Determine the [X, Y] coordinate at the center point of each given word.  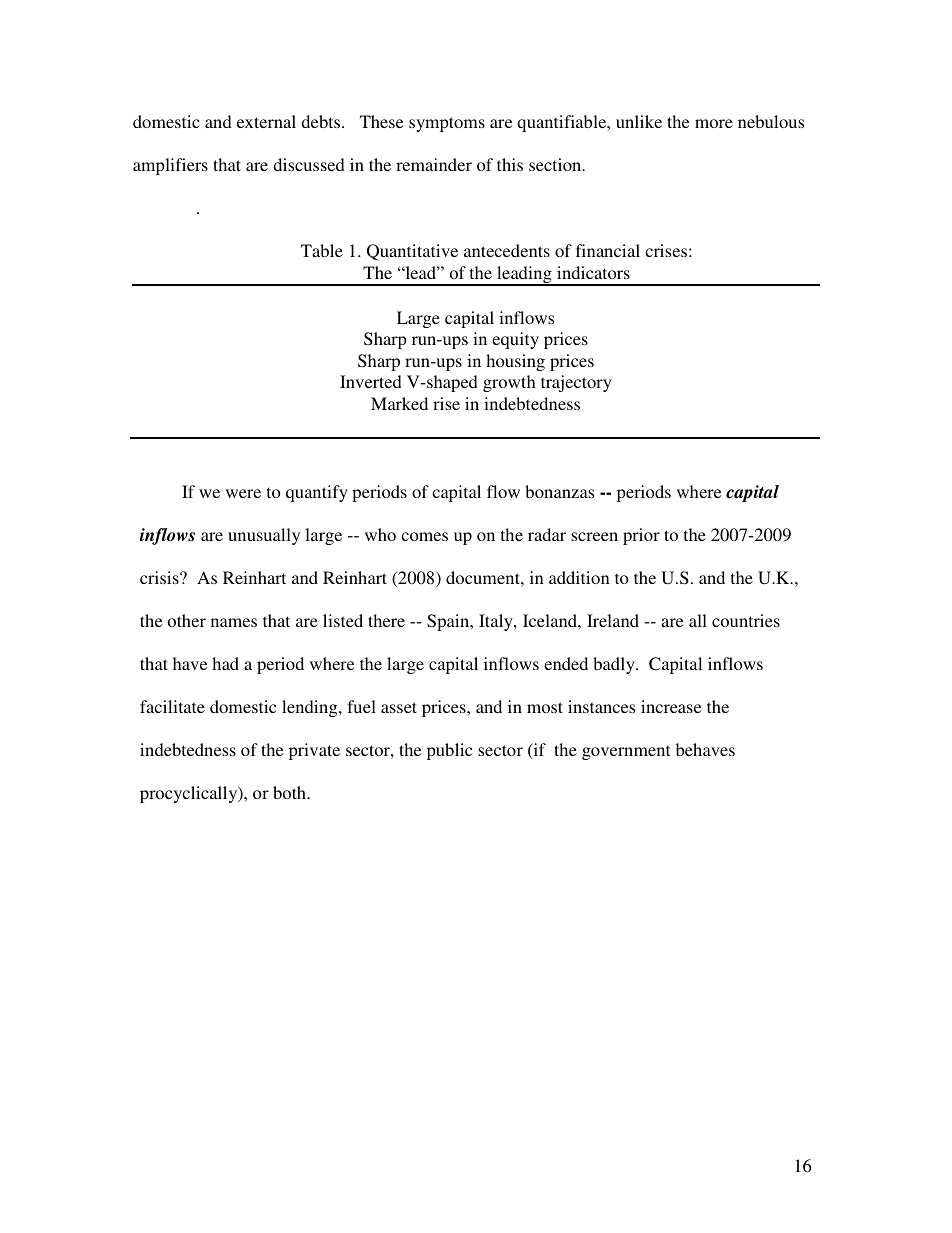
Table [322, 250]
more [714, 123]
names [234, 622]
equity [515, 340]
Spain [449, 622]
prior [641, 536]
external [266, 121]
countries [746, 620]
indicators [593, 272]
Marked [399, 403]
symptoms [447, 124]
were [243, 493]
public [449, 751]
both [291, 792]
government [626, 752]
